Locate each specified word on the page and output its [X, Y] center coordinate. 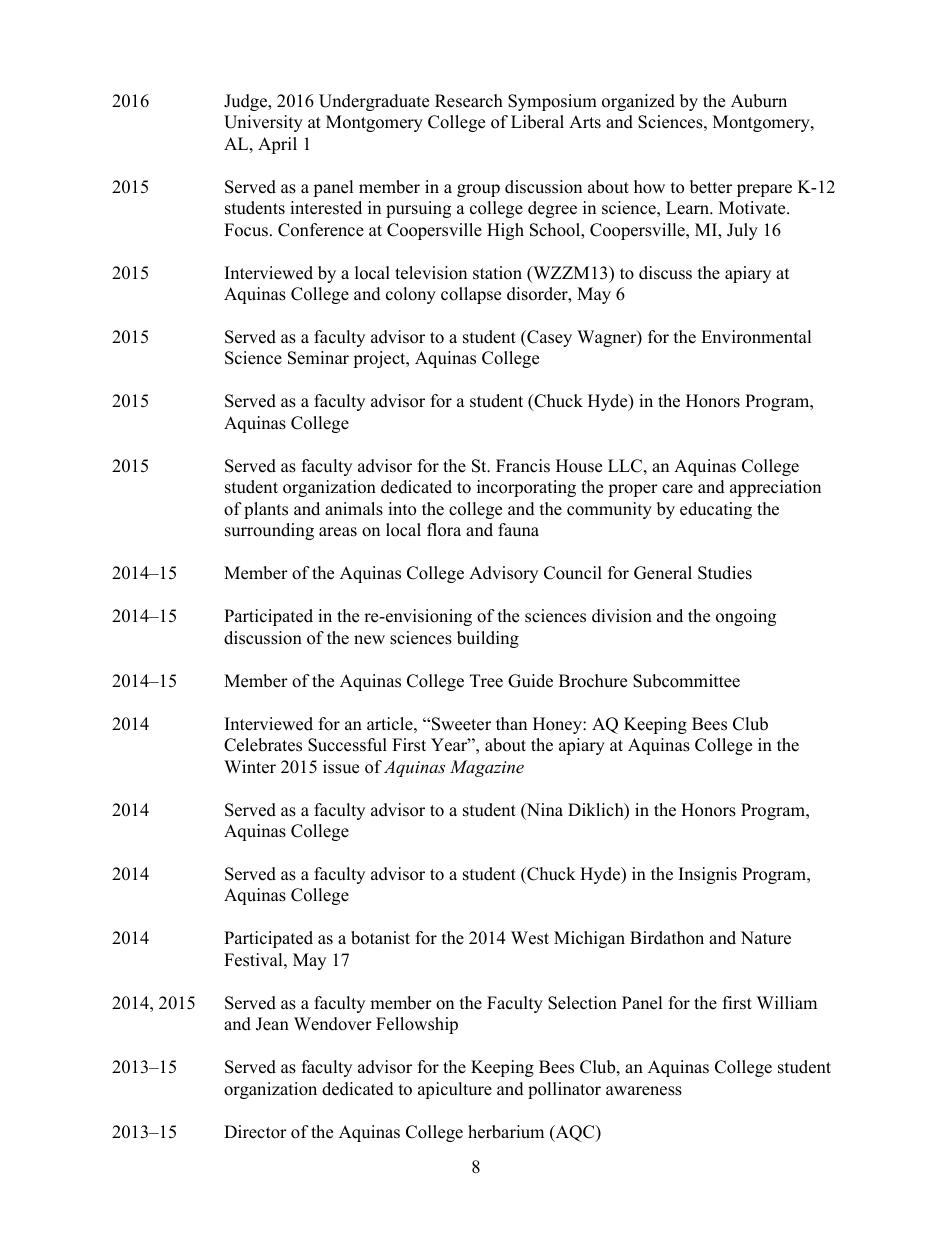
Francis [523, 466]
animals [354, 509]
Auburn [759, 101]
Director [255, 1132]
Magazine [487, 768]
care [677, 489]
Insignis [708, 875]
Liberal [537, 122]
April [277, 145]
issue [341, 767]
